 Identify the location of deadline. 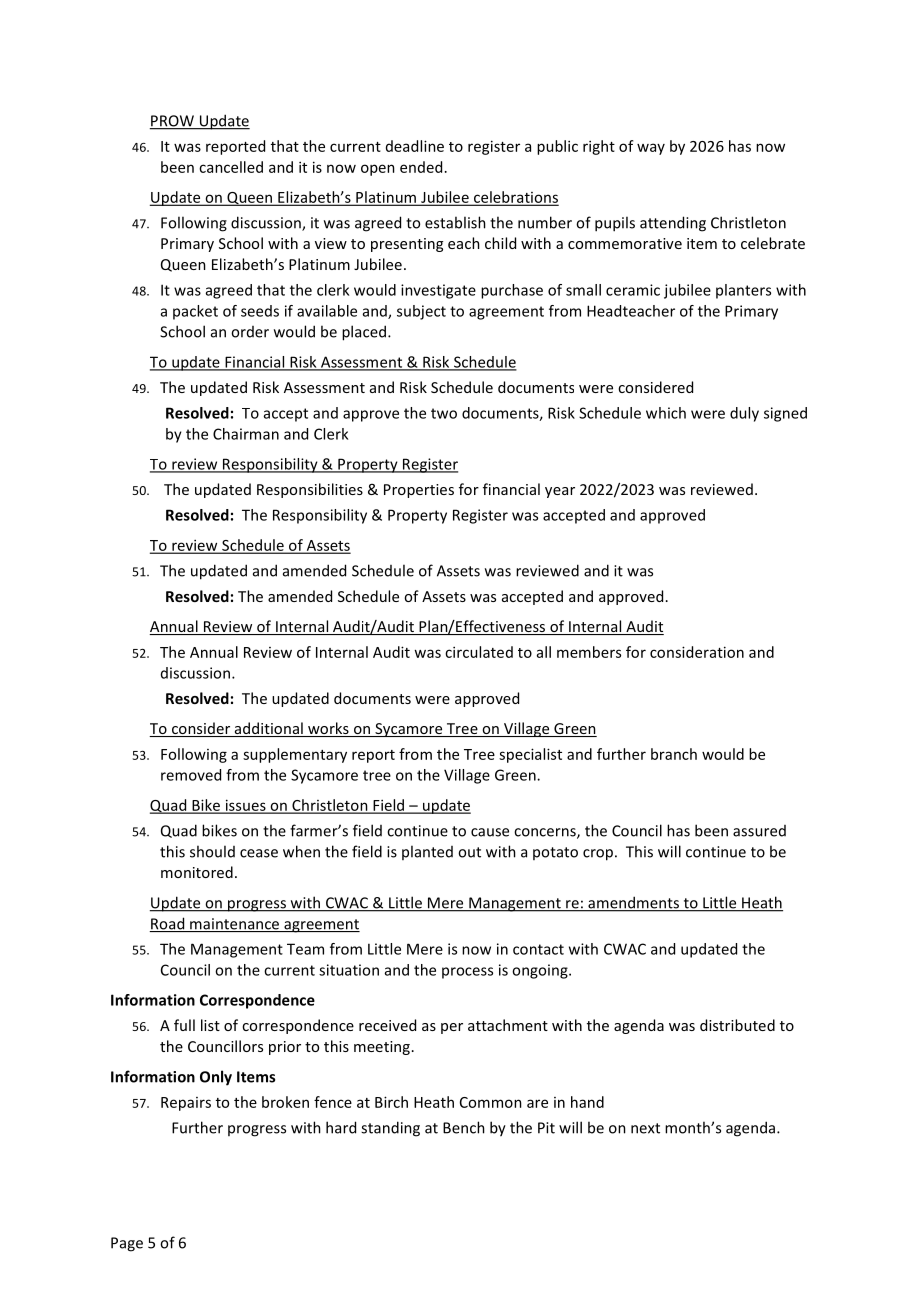
(415, 146).
